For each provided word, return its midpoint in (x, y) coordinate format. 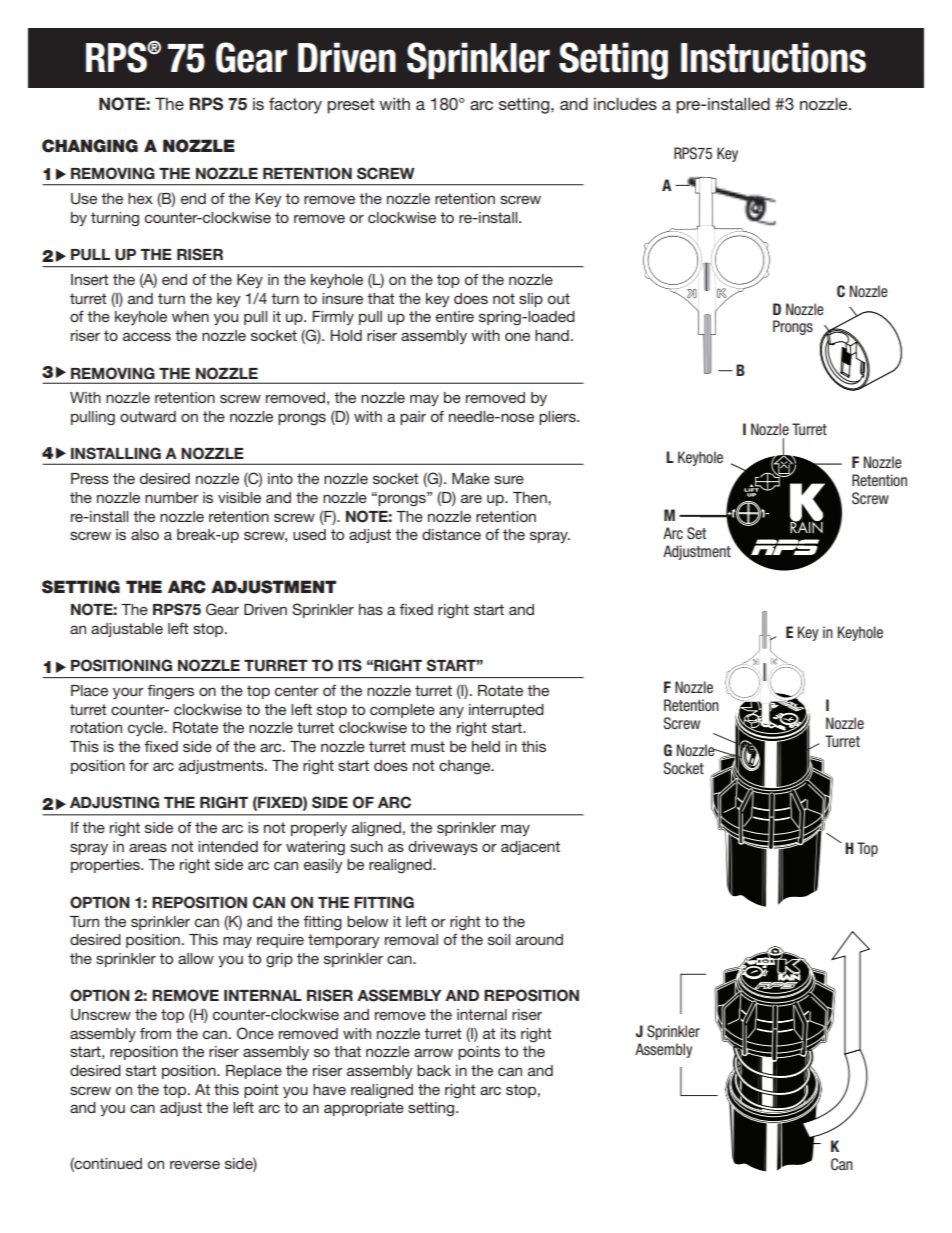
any (451, 712)
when (190, 316)
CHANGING (90, 146)
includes (625, 103)
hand (552, 335)
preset (351, 106)
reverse (195, 1164)
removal (411, 939)
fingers (170, 692)
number (172, 497)
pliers (558, 418)
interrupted (506, 711)
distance (451, 534)
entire (455, 316)
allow (196, 958)
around (539, 939)
